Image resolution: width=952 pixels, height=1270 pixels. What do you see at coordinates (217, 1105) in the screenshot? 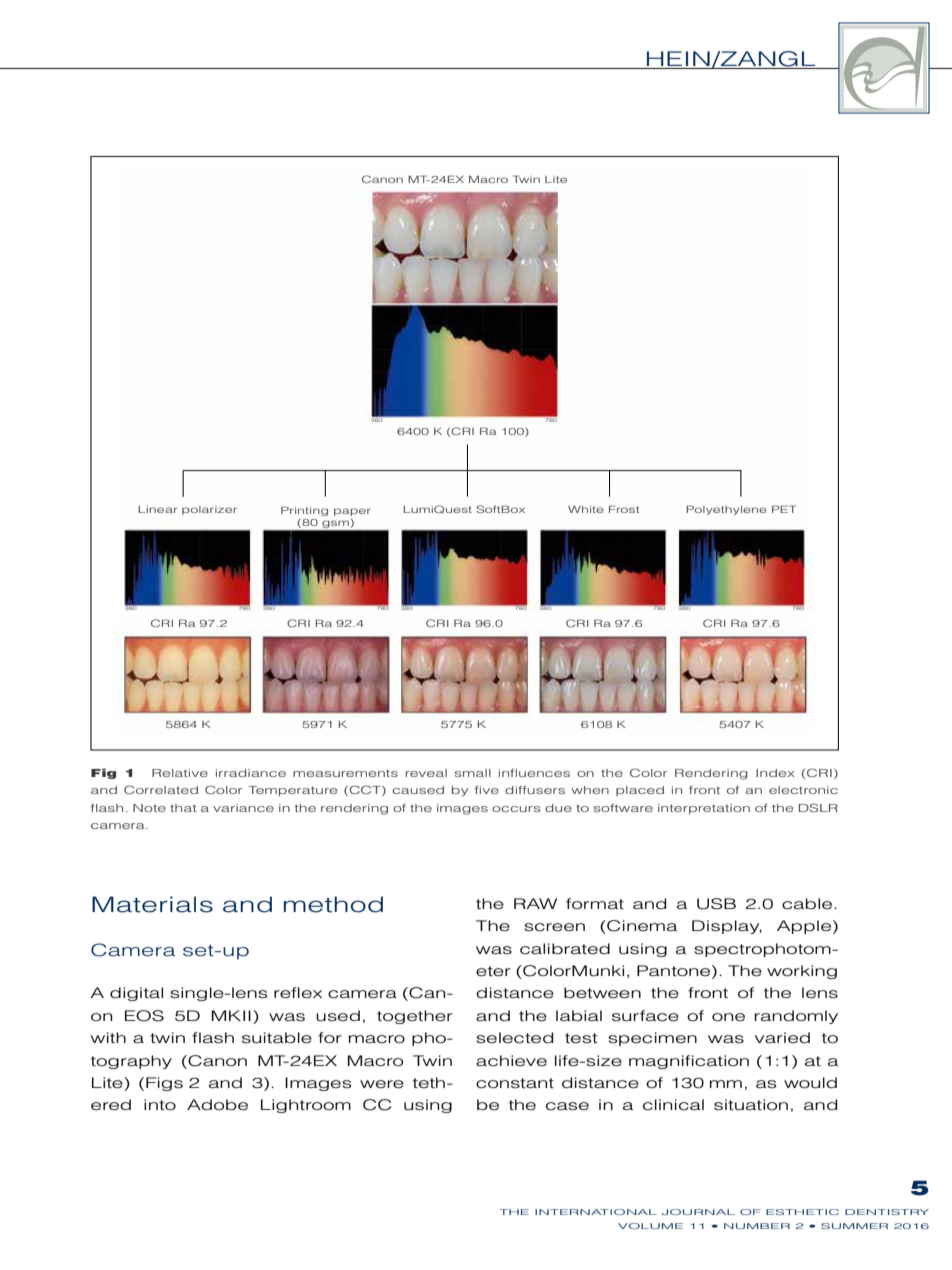
I see `Adobe` at bounding box center [217, 1105].
